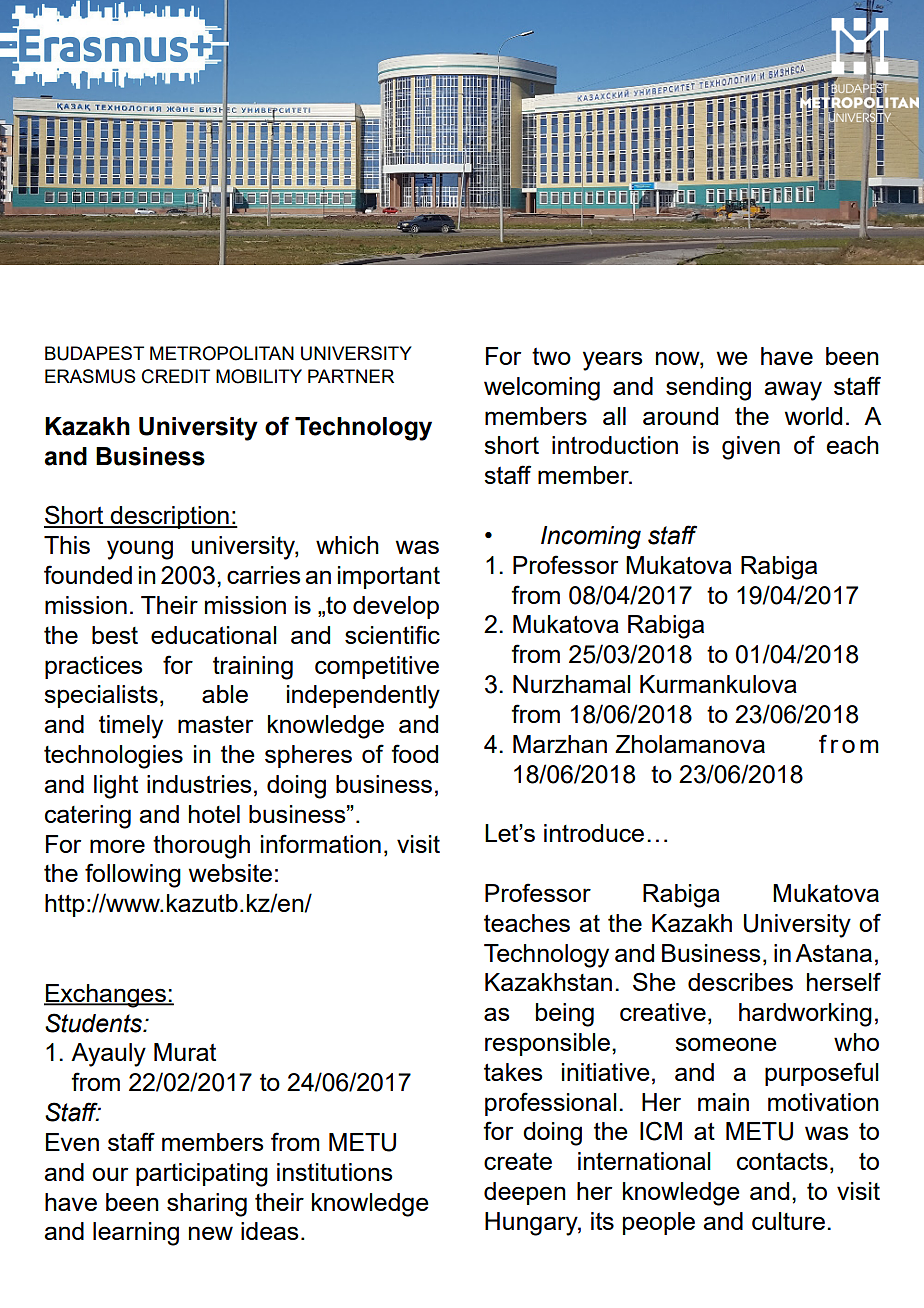  Describe the element at coordinates (199, 784) in the screenshot. I see `industries` at that location.
